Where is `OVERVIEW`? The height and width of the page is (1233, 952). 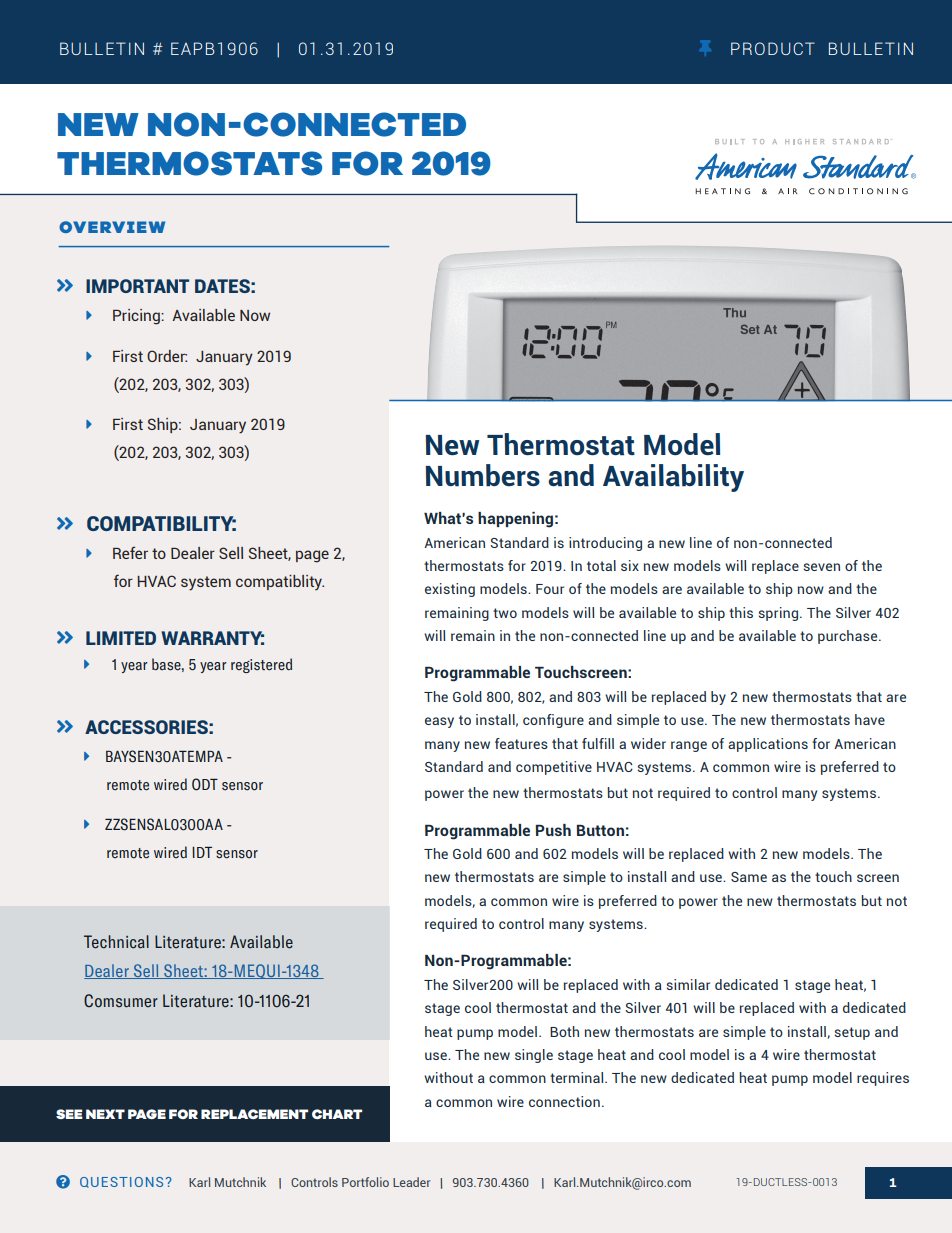 OVERVIEW is located at coordinates (112, 227).
